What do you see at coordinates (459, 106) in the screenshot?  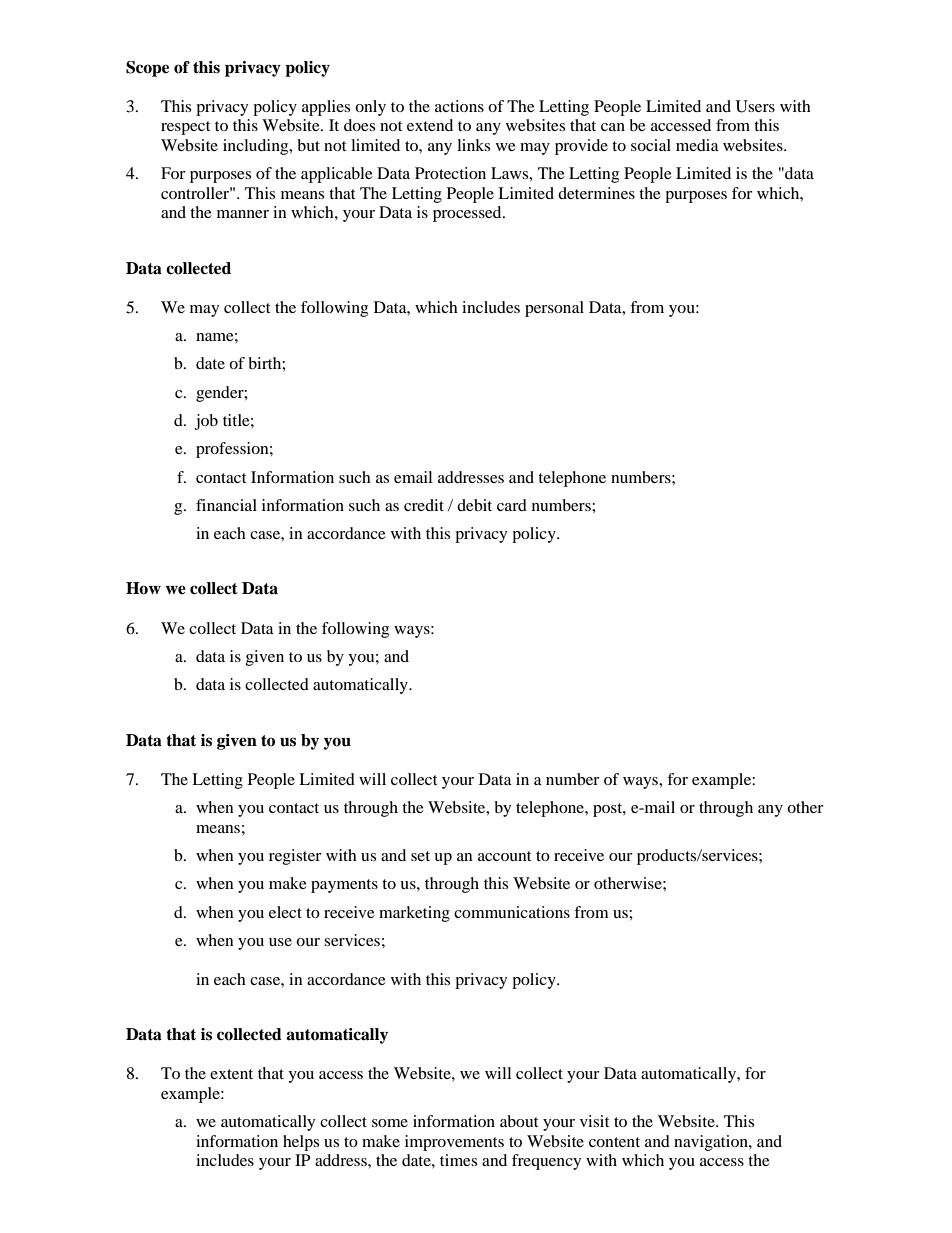 I see `actions` at bounding box center [459, 106].
